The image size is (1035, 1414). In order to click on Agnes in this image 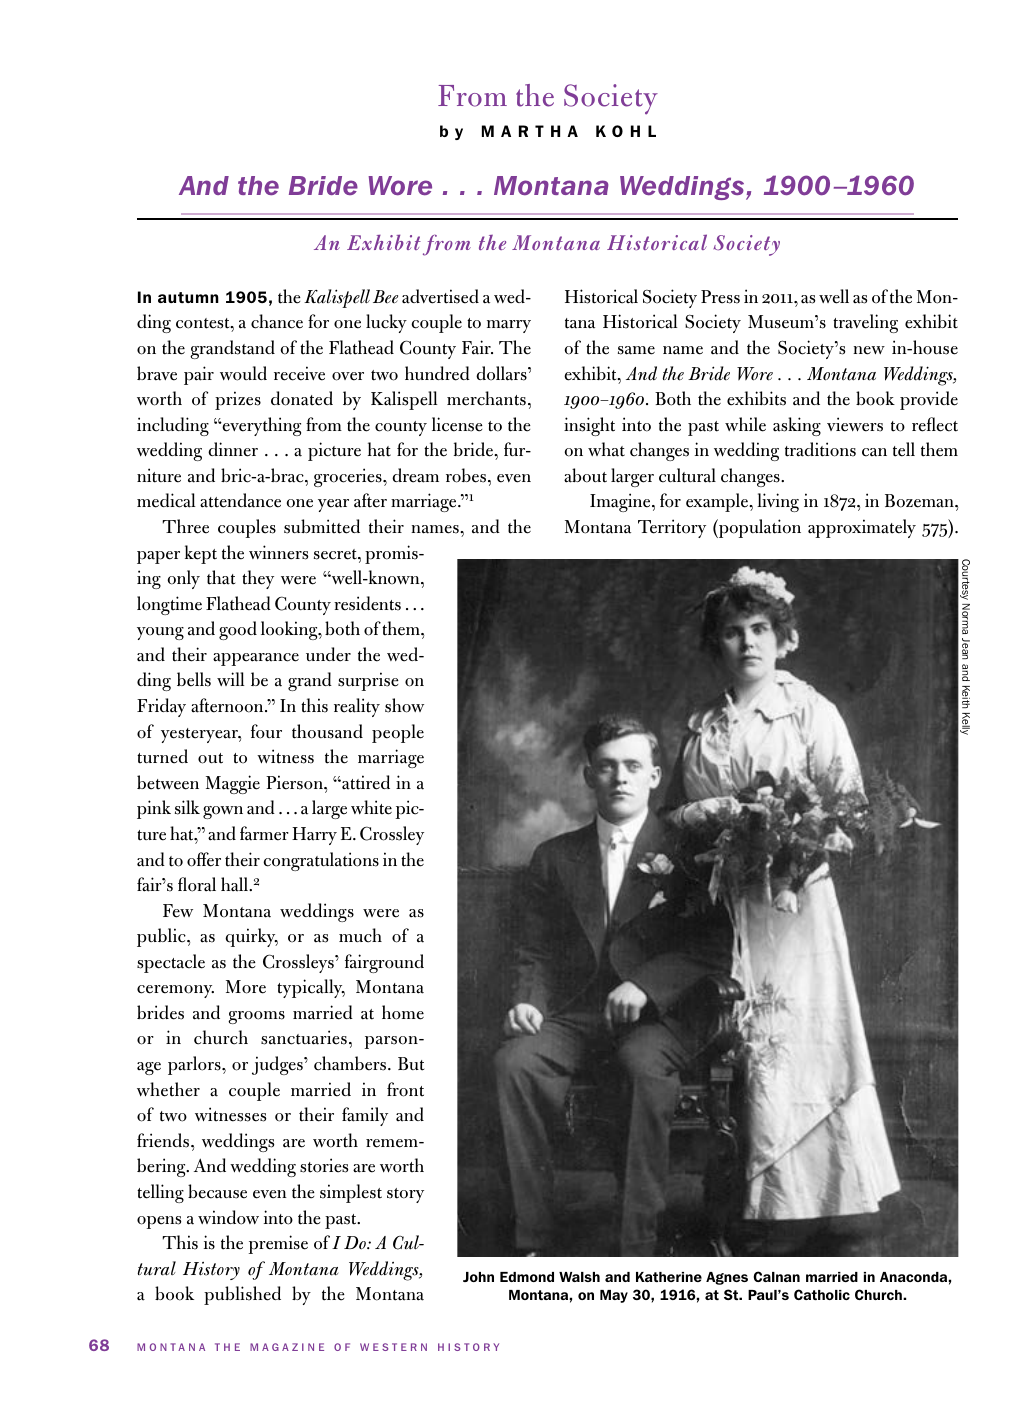, I will do `click(727, 1278)`.
